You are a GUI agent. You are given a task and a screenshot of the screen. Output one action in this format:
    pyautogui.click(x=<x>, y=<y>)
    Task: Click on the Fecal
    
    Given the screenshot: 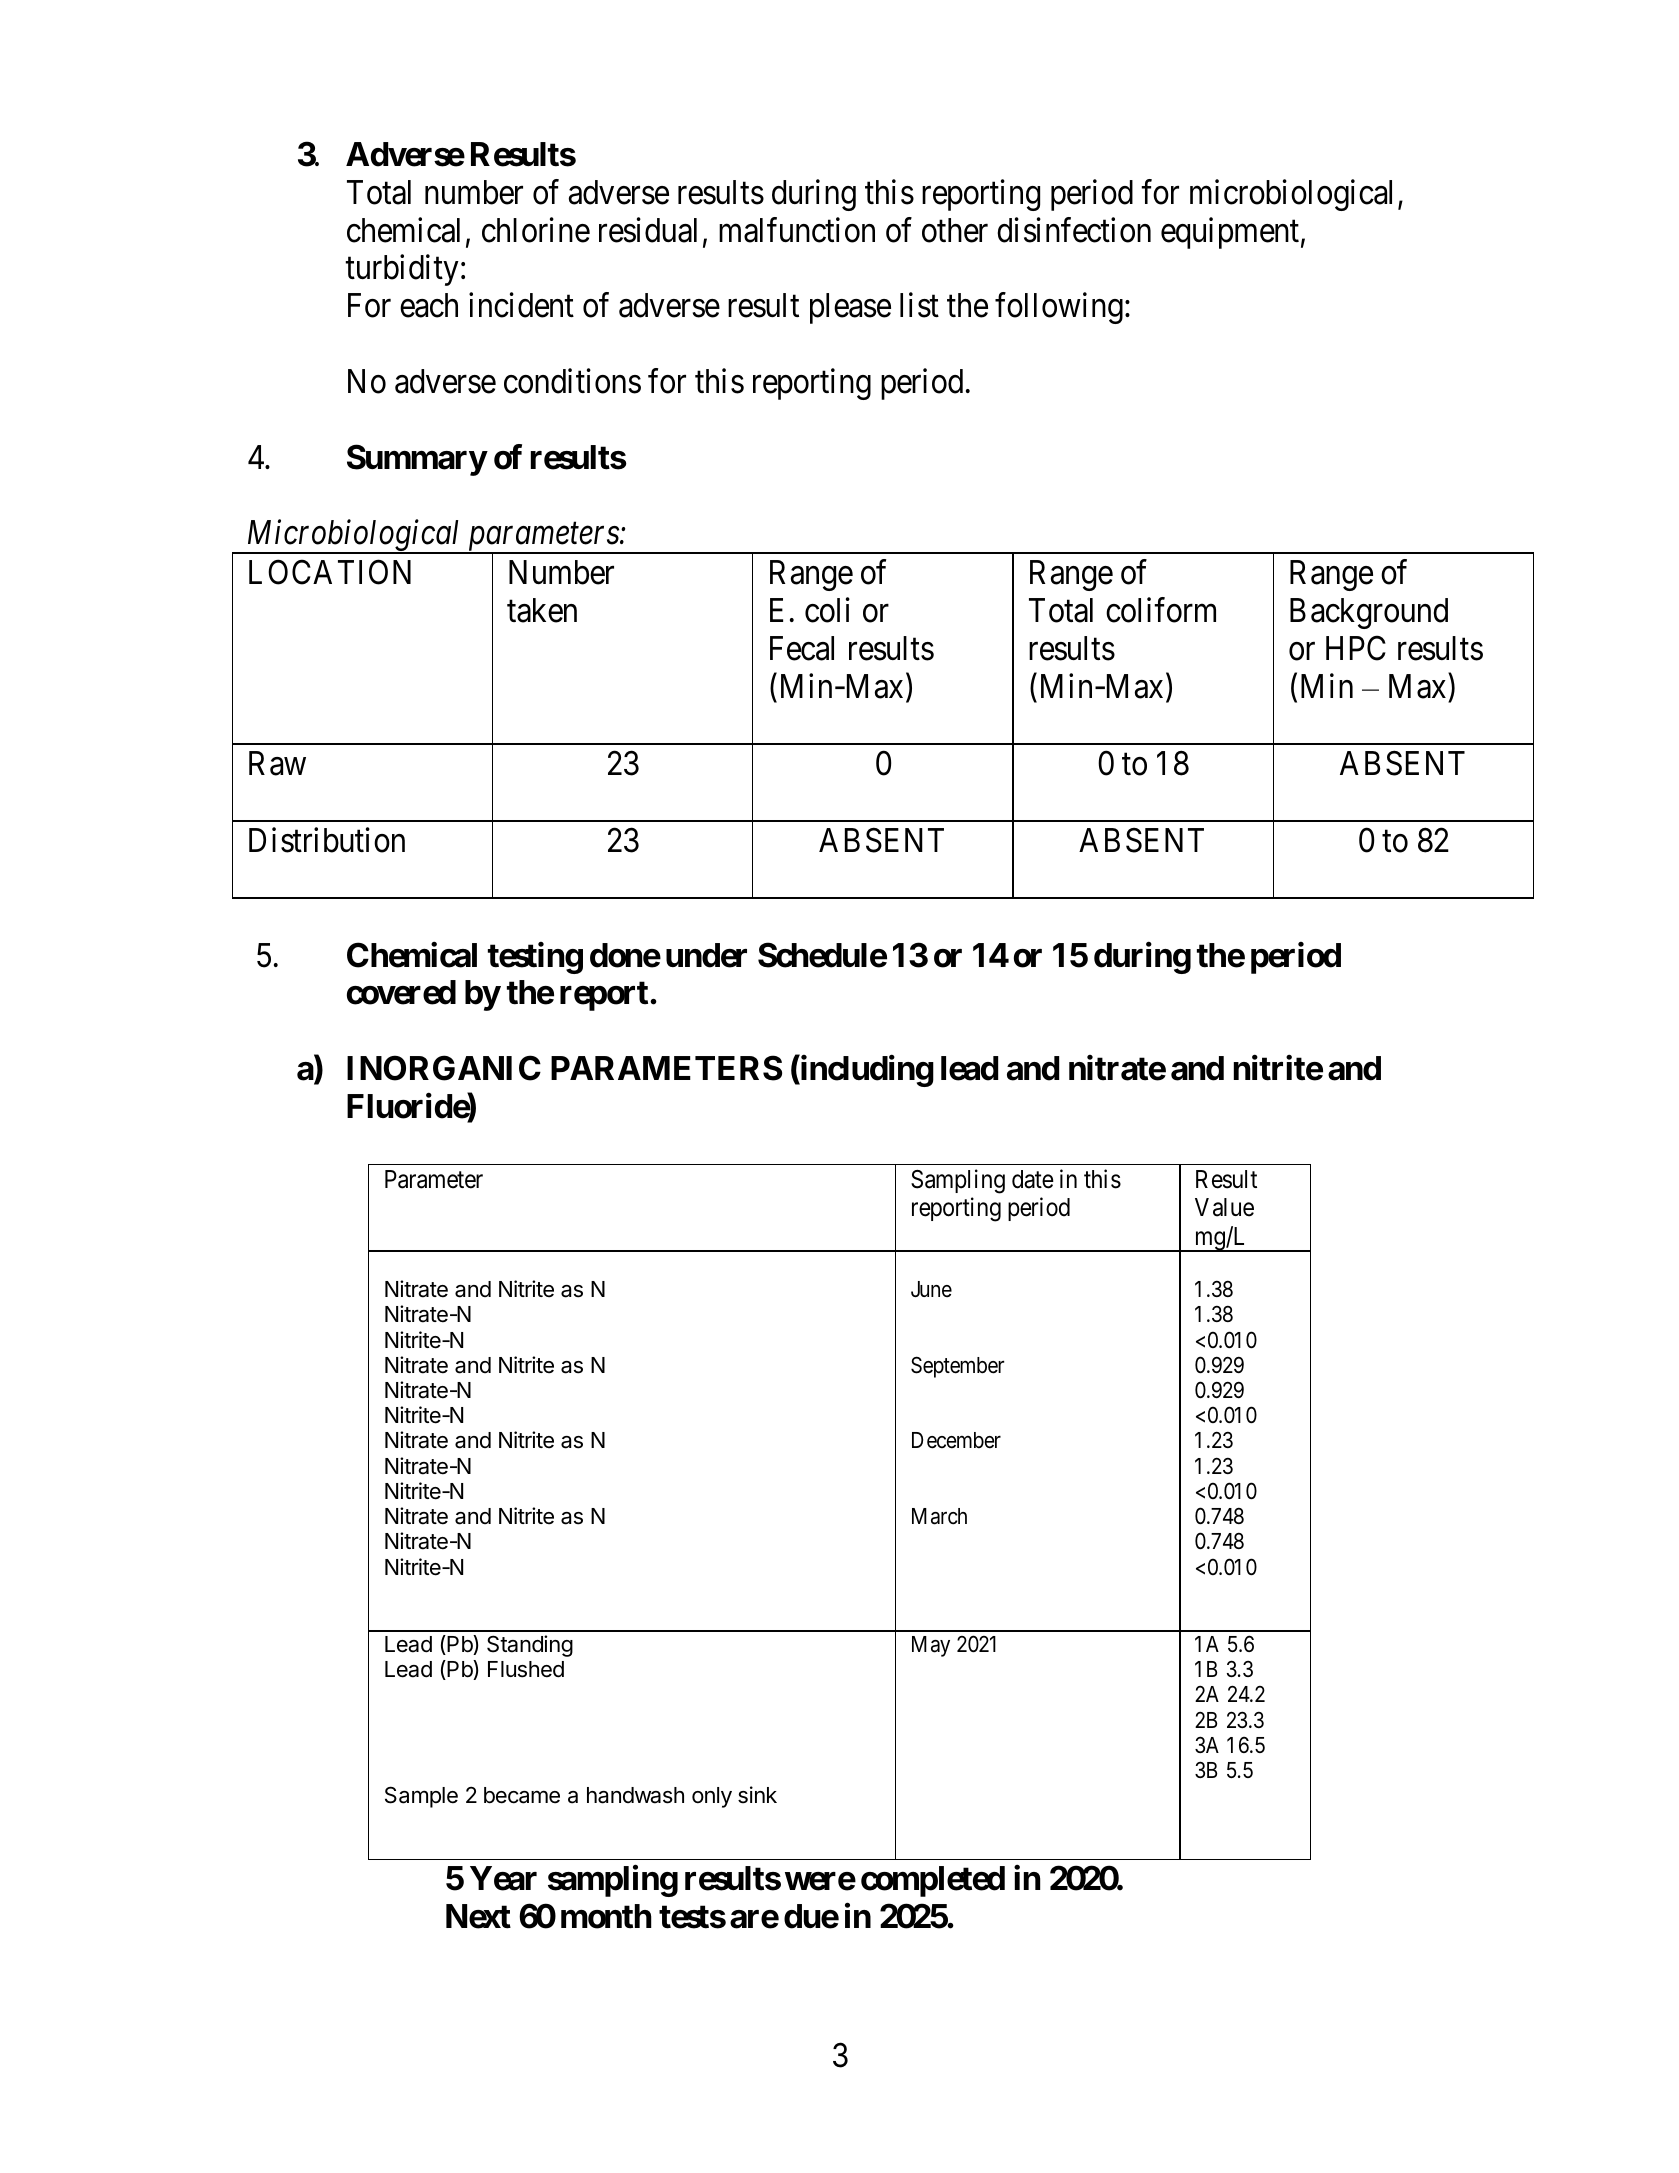 What is the action you would take?
    pyautogui.click(x=802, y=648)
